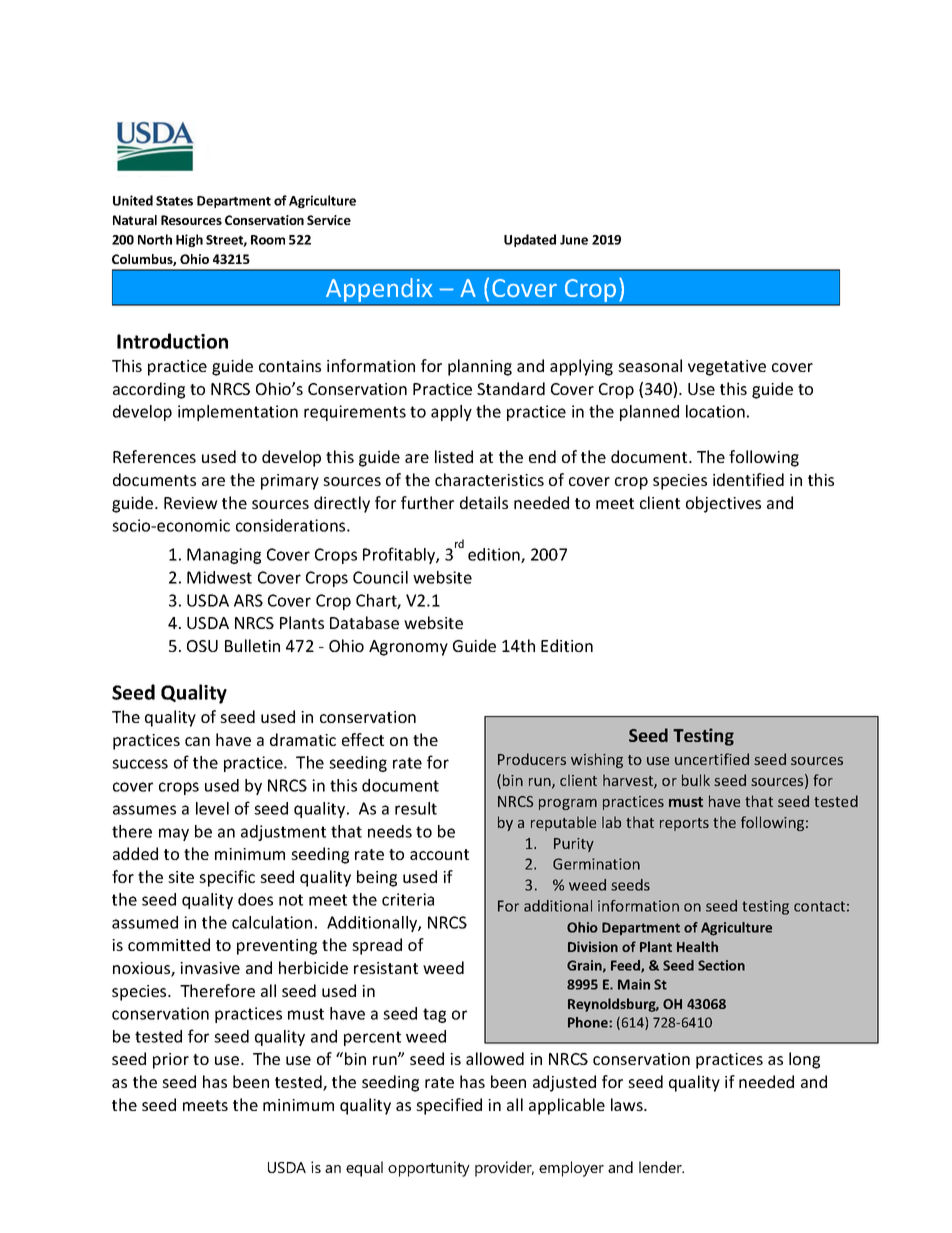 The width and height of the document is (952, 1233). What do you see at coordinates (574, 240) in the document?
I see `June` at bounding box center [574, 240].
